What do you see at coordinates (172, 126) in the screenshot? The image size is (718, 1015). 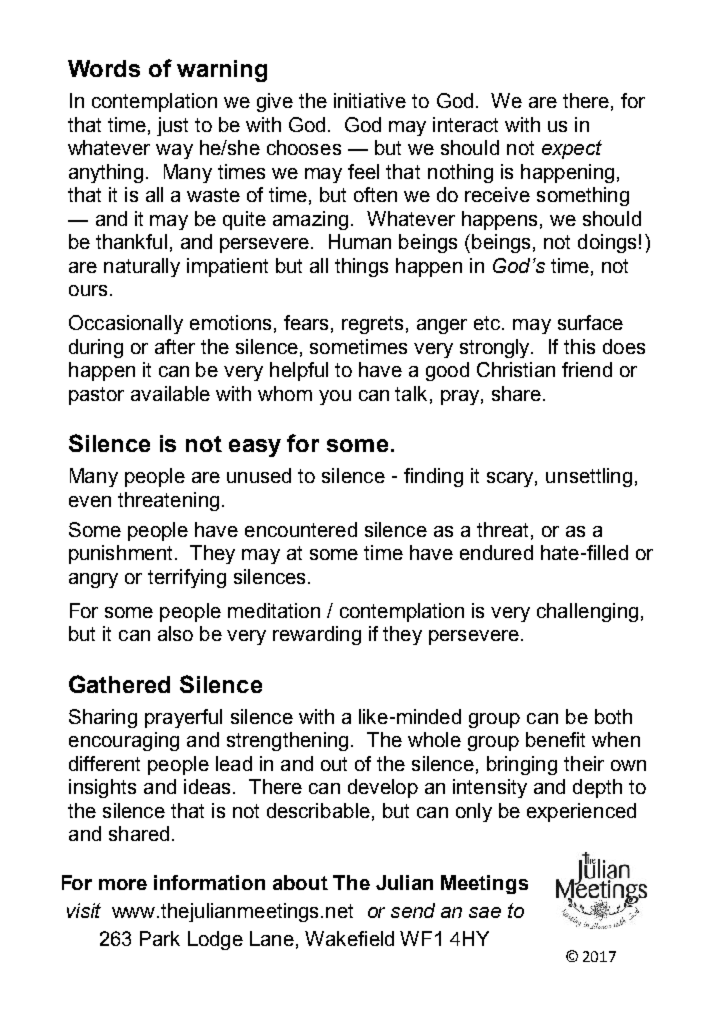 I see `just` at bounding box center [172, 126].
